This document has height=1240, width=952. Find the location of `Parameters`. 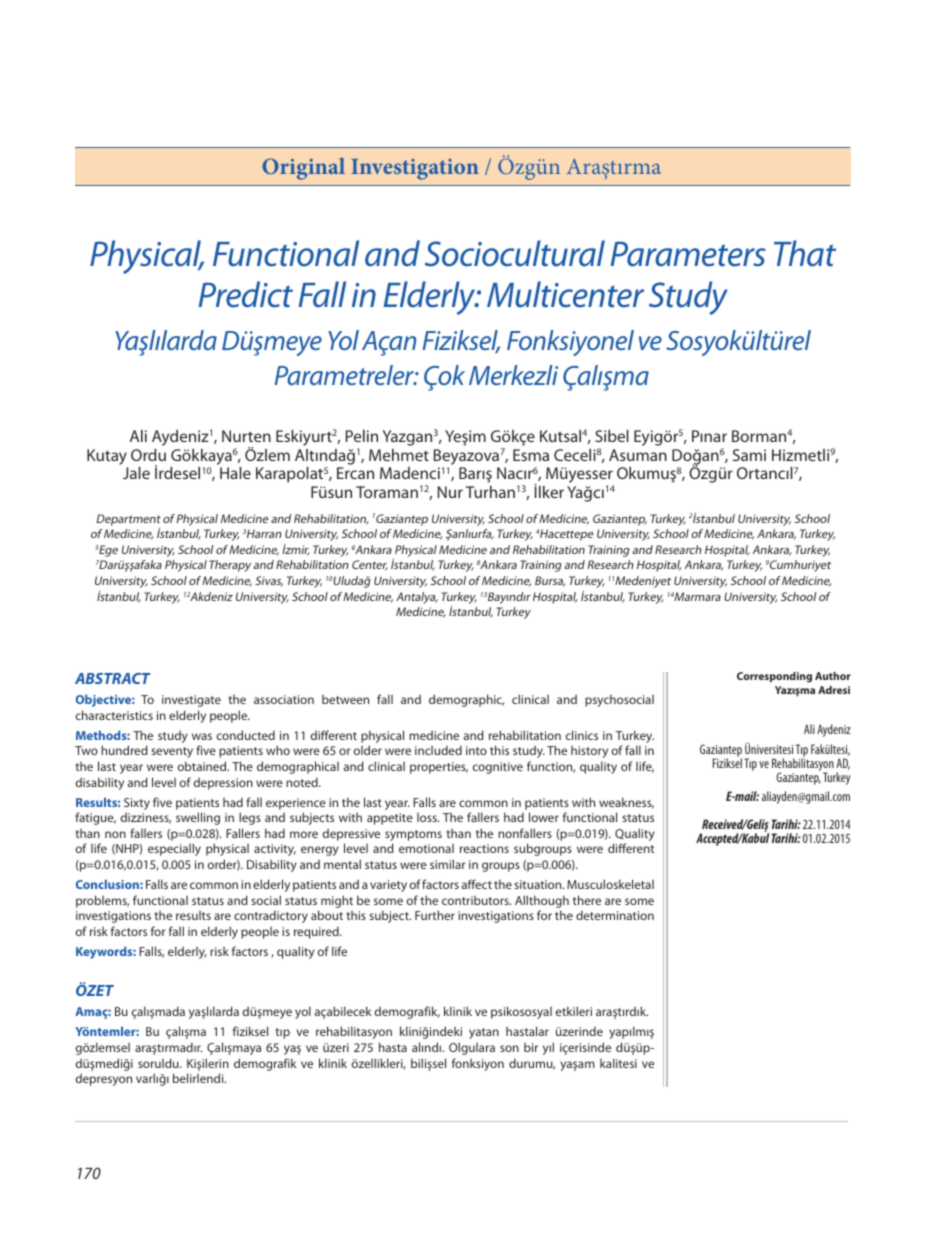

Parameters is located at coordinates (688, 254).
